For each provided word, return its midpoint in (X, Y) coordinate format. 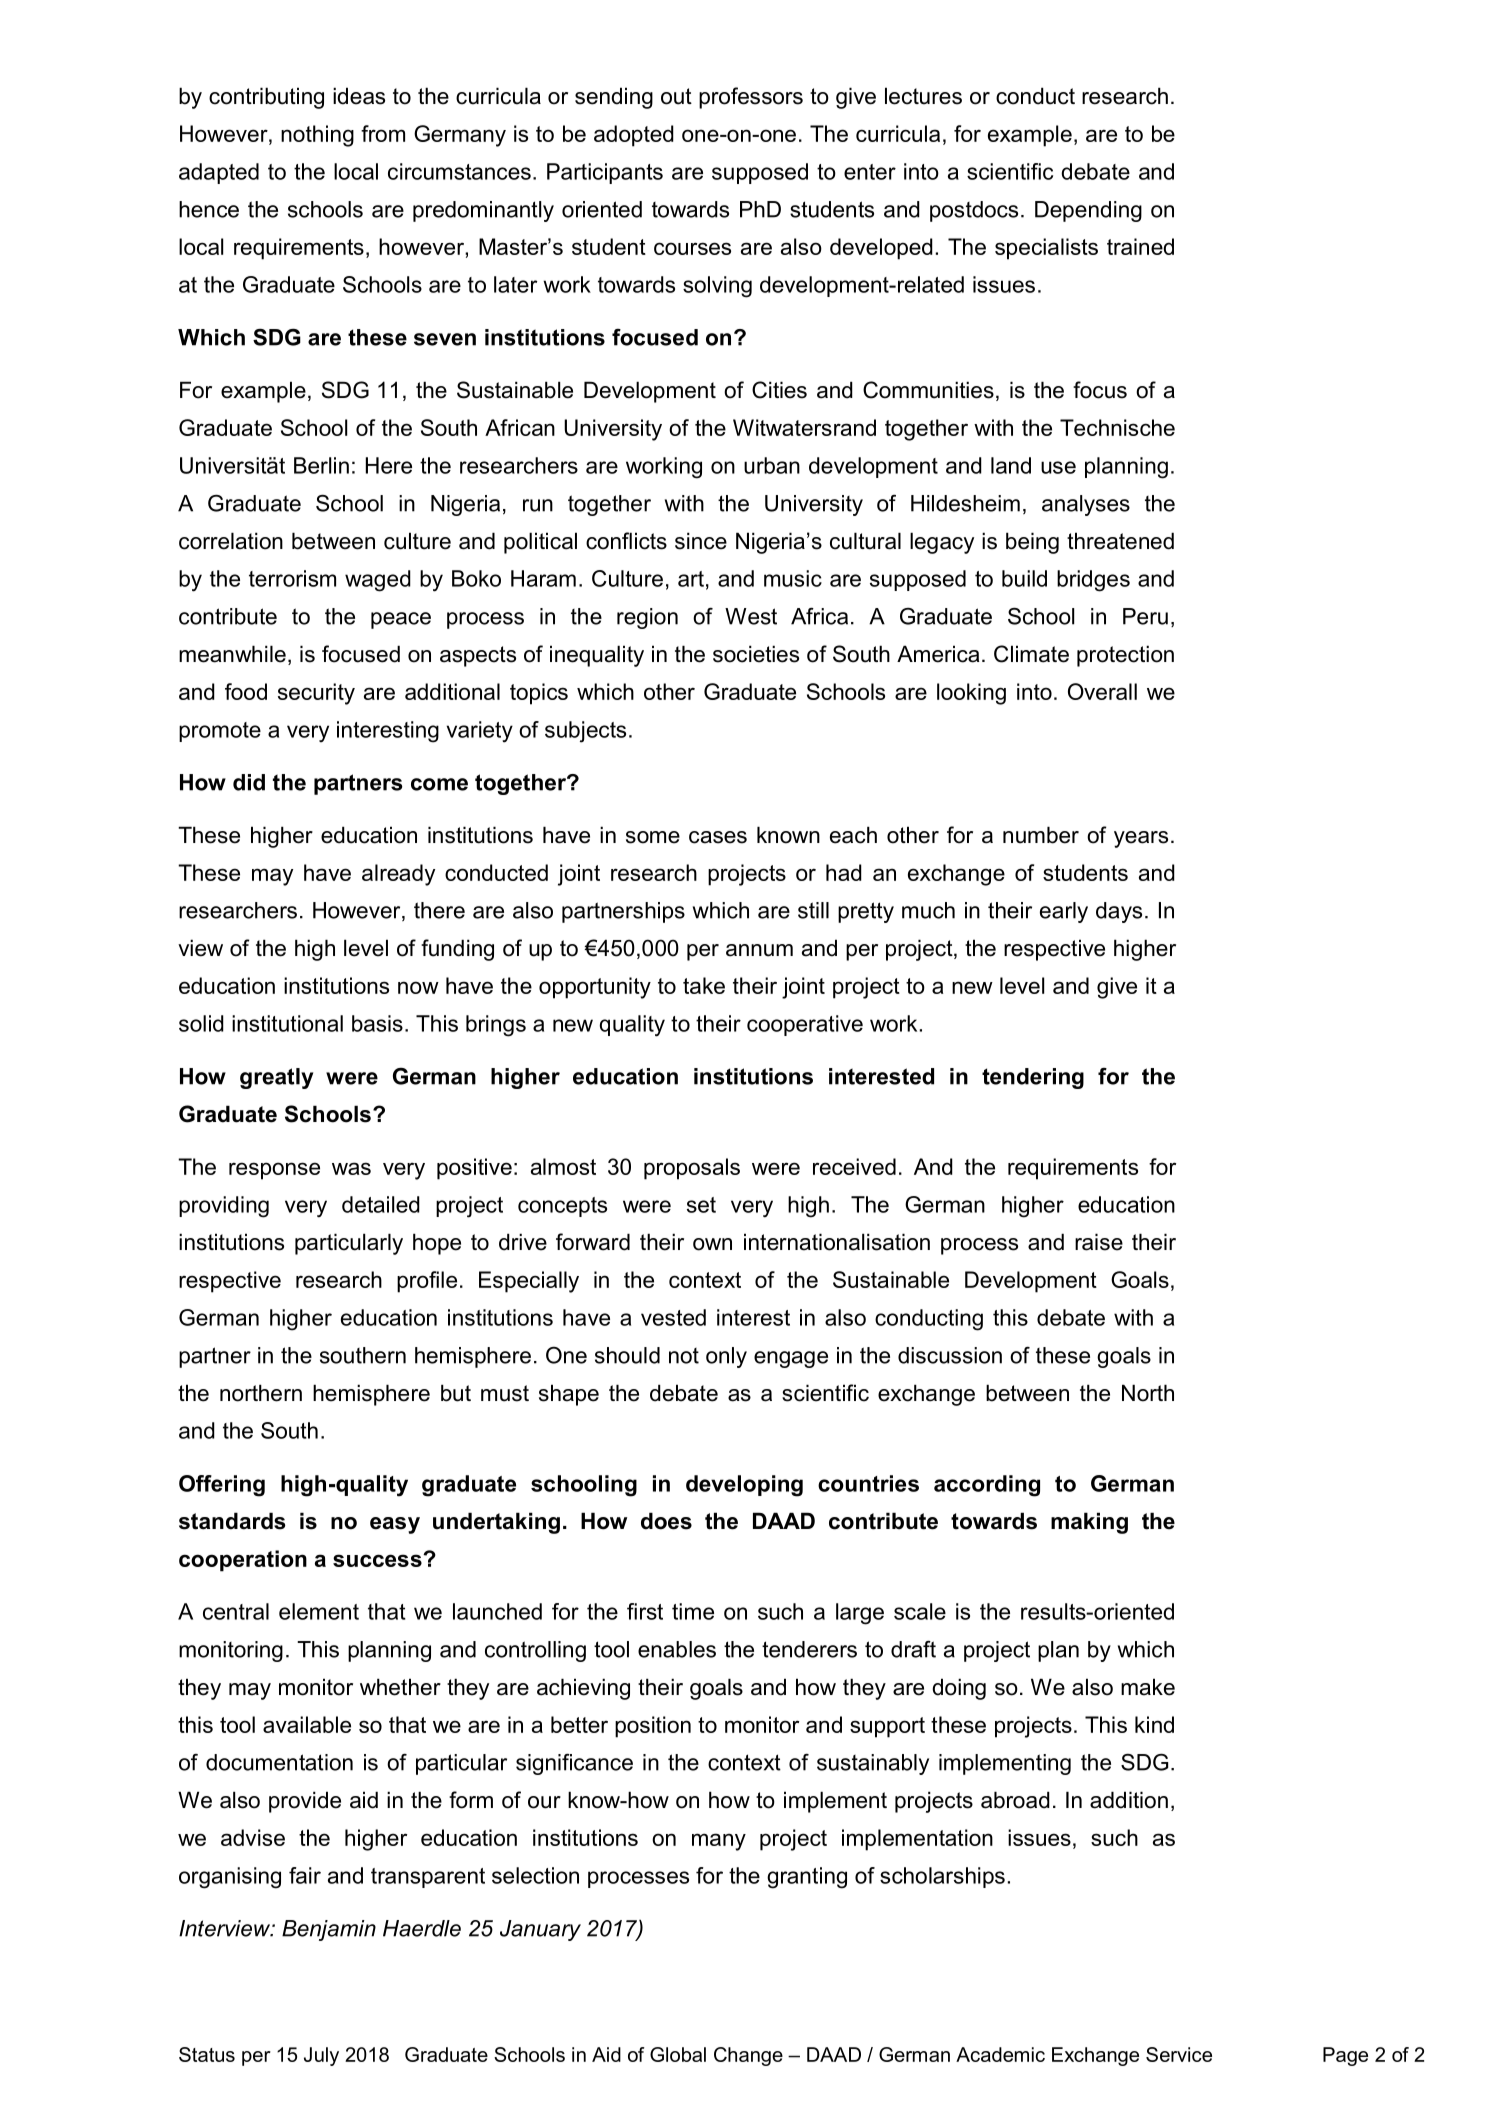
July (321, 2056)
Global (678, 2054)
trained (1140, 246)
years (1141, 839)
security (316, 694)
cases (718, 837)
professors (751, 98)
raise (1099, 1242)
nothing (317, 136)
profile (427, 1282)
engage (791, 1359)
